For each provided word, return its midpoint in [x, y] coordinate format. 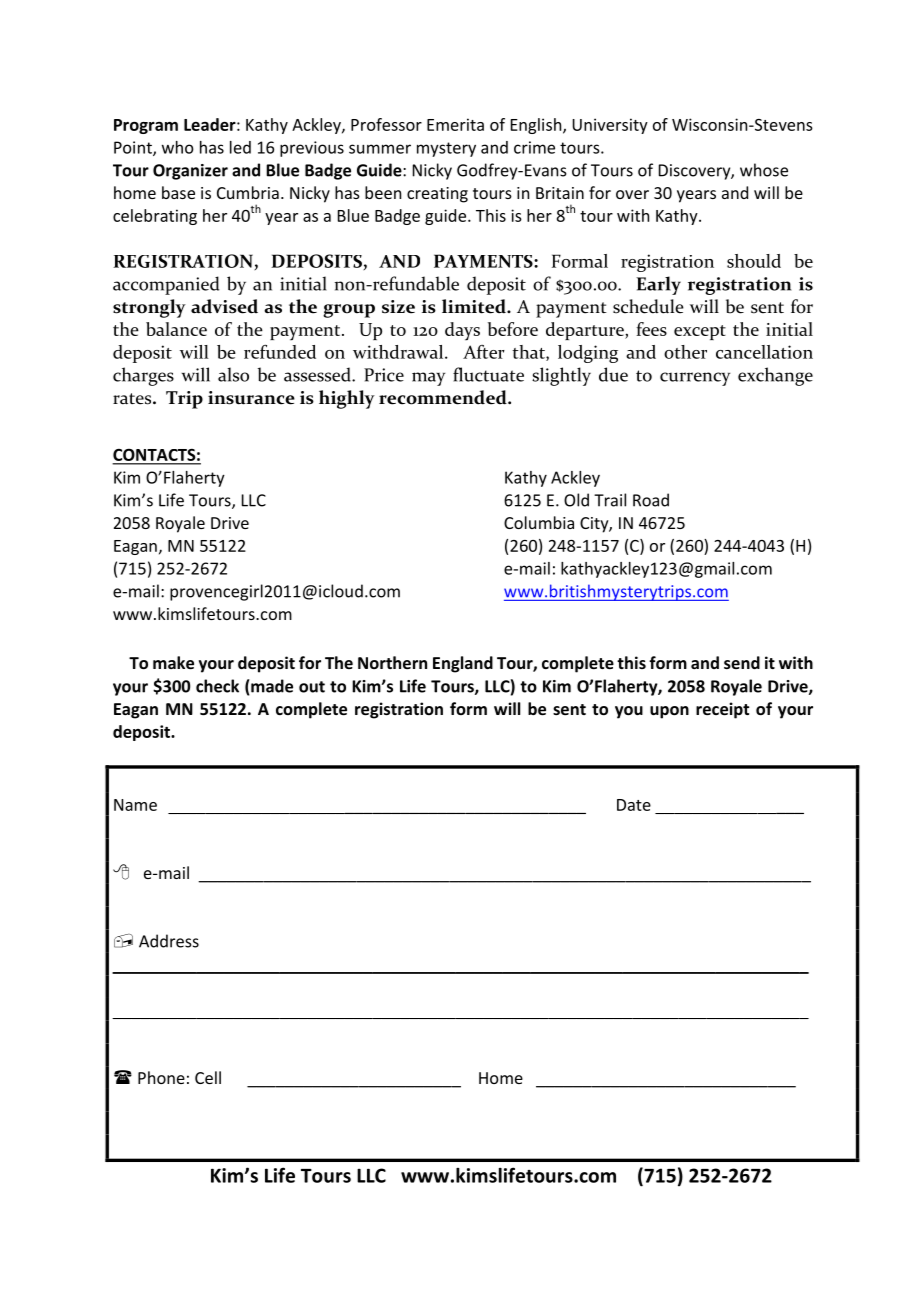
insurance [251, 398]
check [217, 686]
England [463, 664]
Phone [161, 1077]
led [240, 147]
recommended [444, 397]
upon [669, 712]
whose [764, 170]
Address [169, 941]
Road [651, 500]
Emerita [455, 124]
